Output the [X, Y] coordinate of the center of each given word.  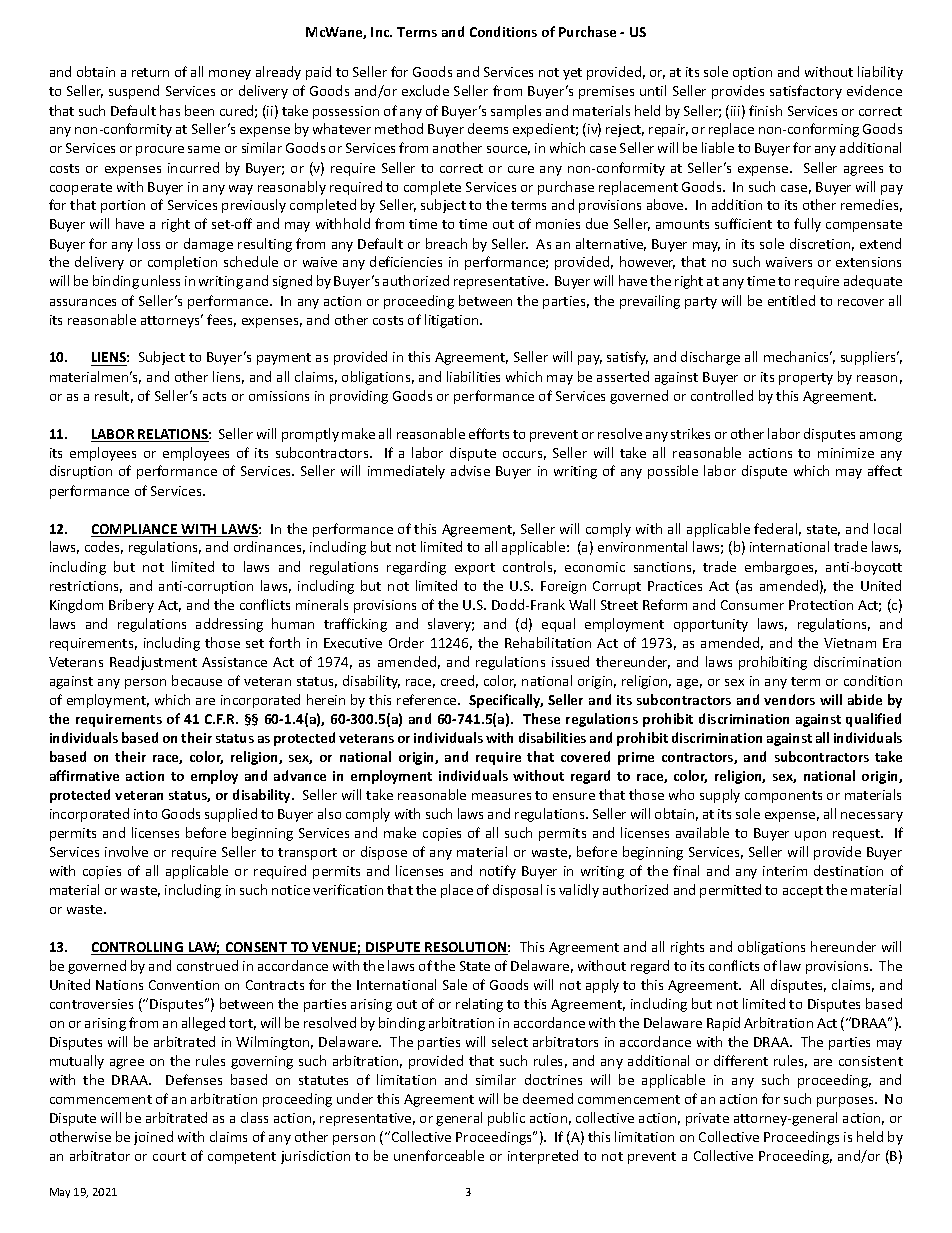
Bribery [131, 606]
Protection [821, 605]
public [506, 1119]
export [475, 569]
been [199, 110]
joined [153, 1138]
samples [516, 112]
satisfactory [806, 92]
